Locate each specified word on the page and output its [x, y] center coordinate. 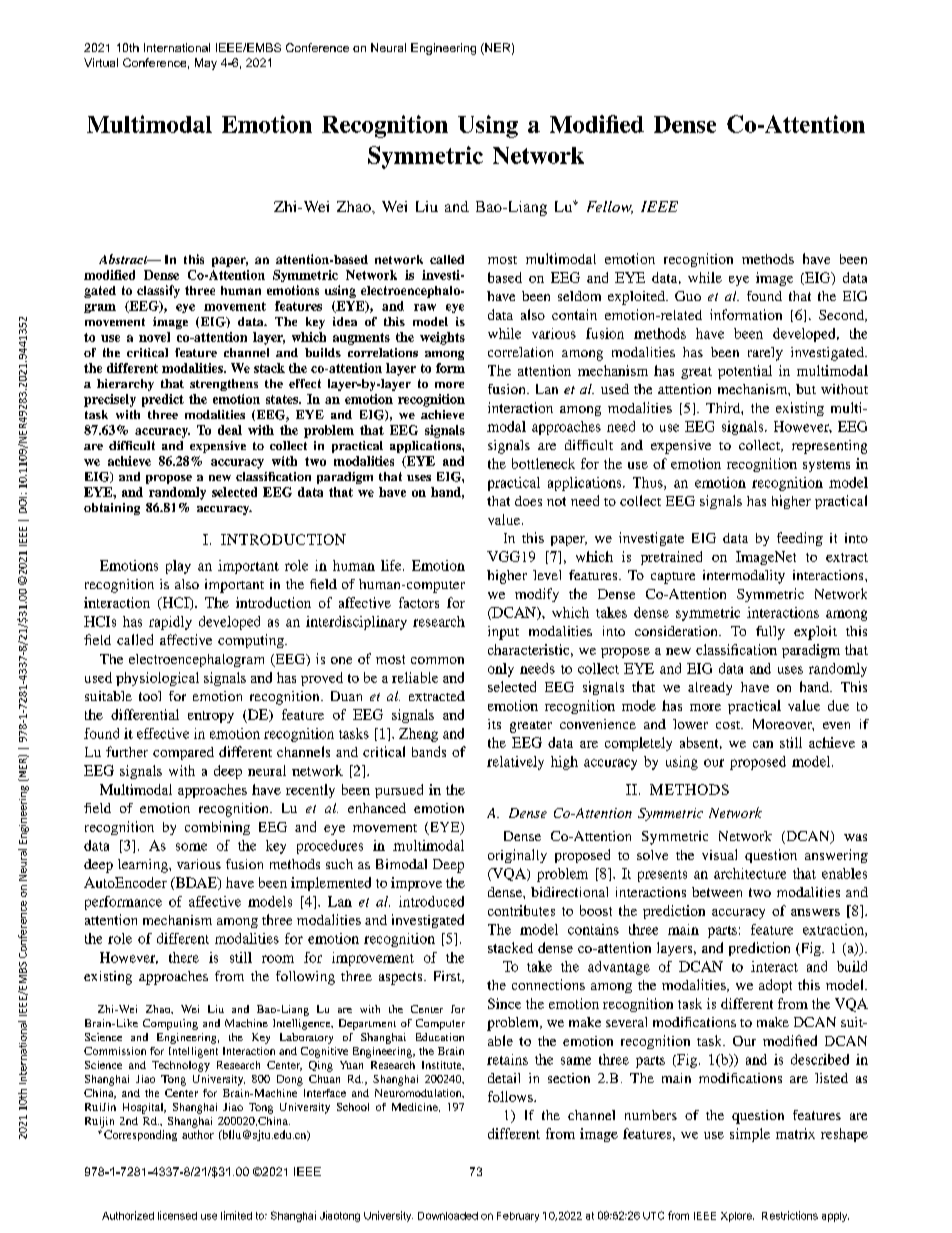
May [206, 64]
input [503, 633]
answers [815, 912]
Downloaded [448, 1216]
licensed [177, 1215]
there [184, 957]
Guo [688, 296]
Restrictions [790, 1215]
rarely [765, 354]
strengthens [224, 385]
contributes [521, 910]
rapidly [170, 623]
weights [442, 338]
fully [770, 633]
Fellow [610, 207]
